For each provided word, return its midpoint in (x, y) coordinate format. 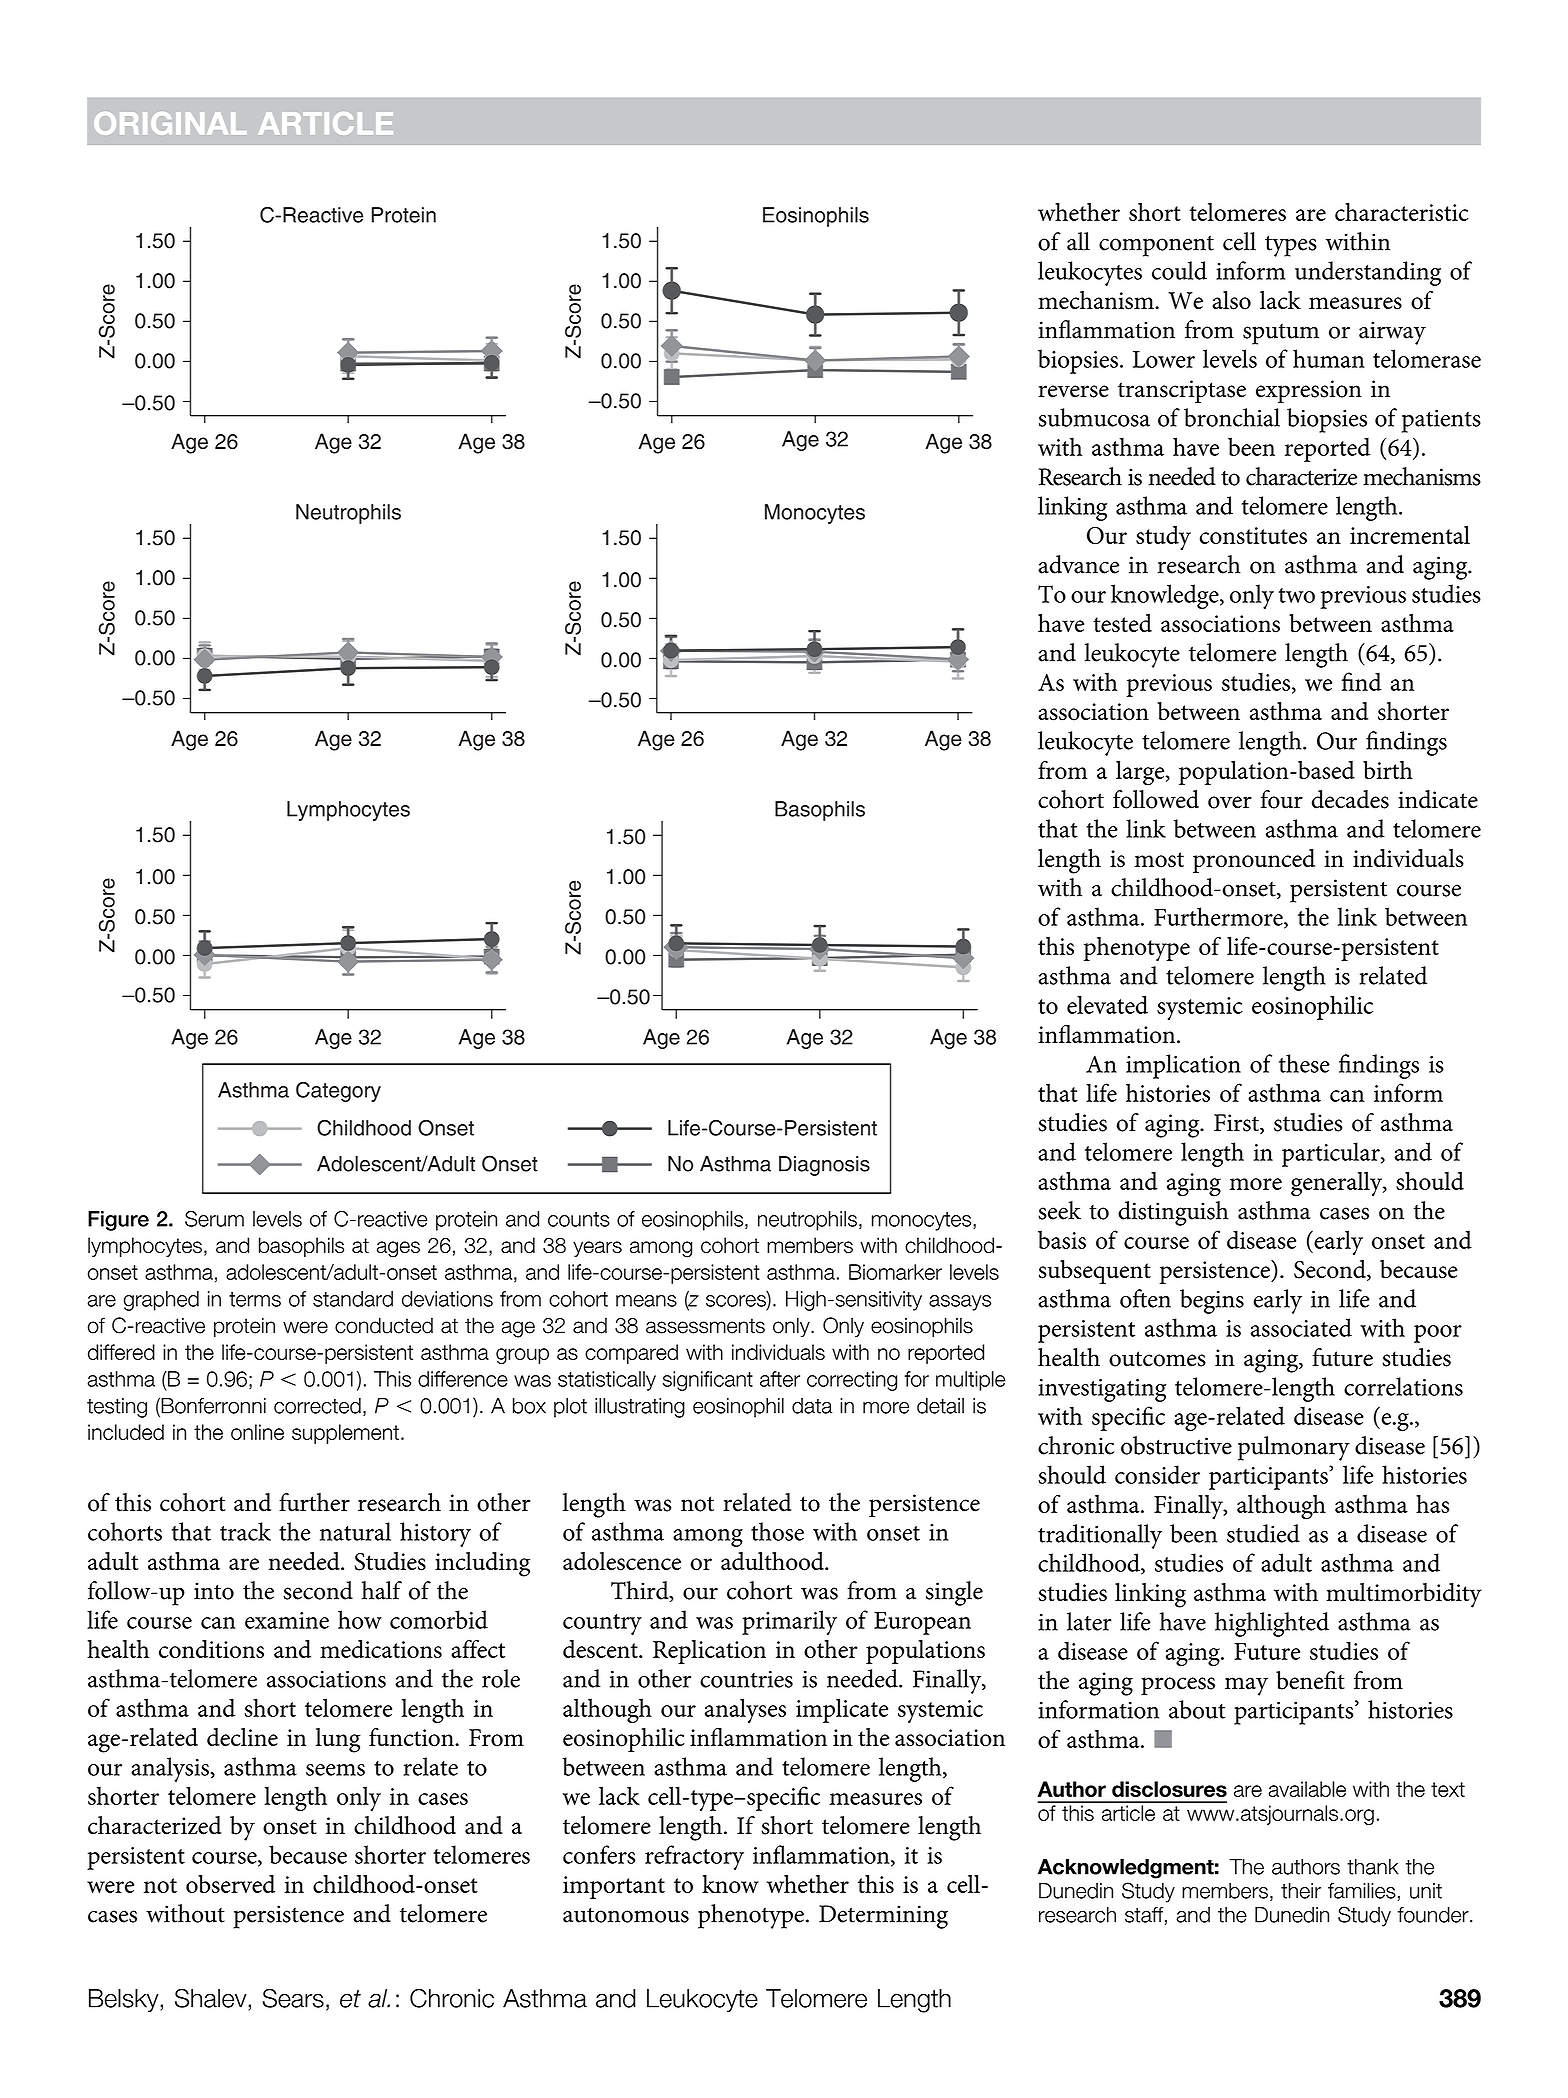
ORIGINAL (170, 123)
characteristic (1401, 212)
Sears (293, 1998)
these (1304, 1063)
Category (338, 1092)
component (1156, 246)
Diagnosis (824, 1166)
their (1301, 1891)
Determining (883, 1917)
